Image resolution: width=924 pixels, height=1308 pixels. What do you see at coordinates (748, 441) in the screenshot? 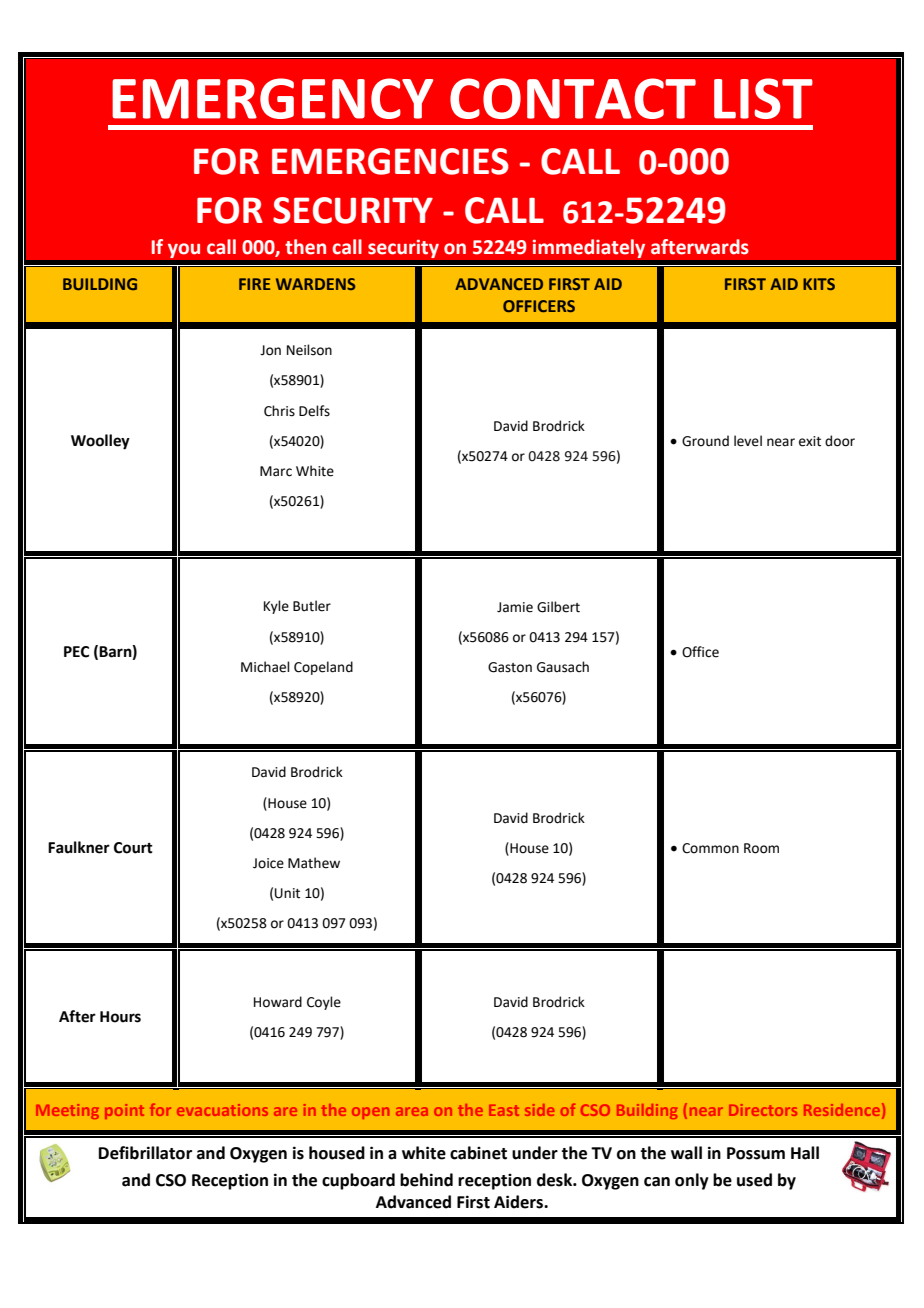
I see `level` at bounding box center [748, 441].
